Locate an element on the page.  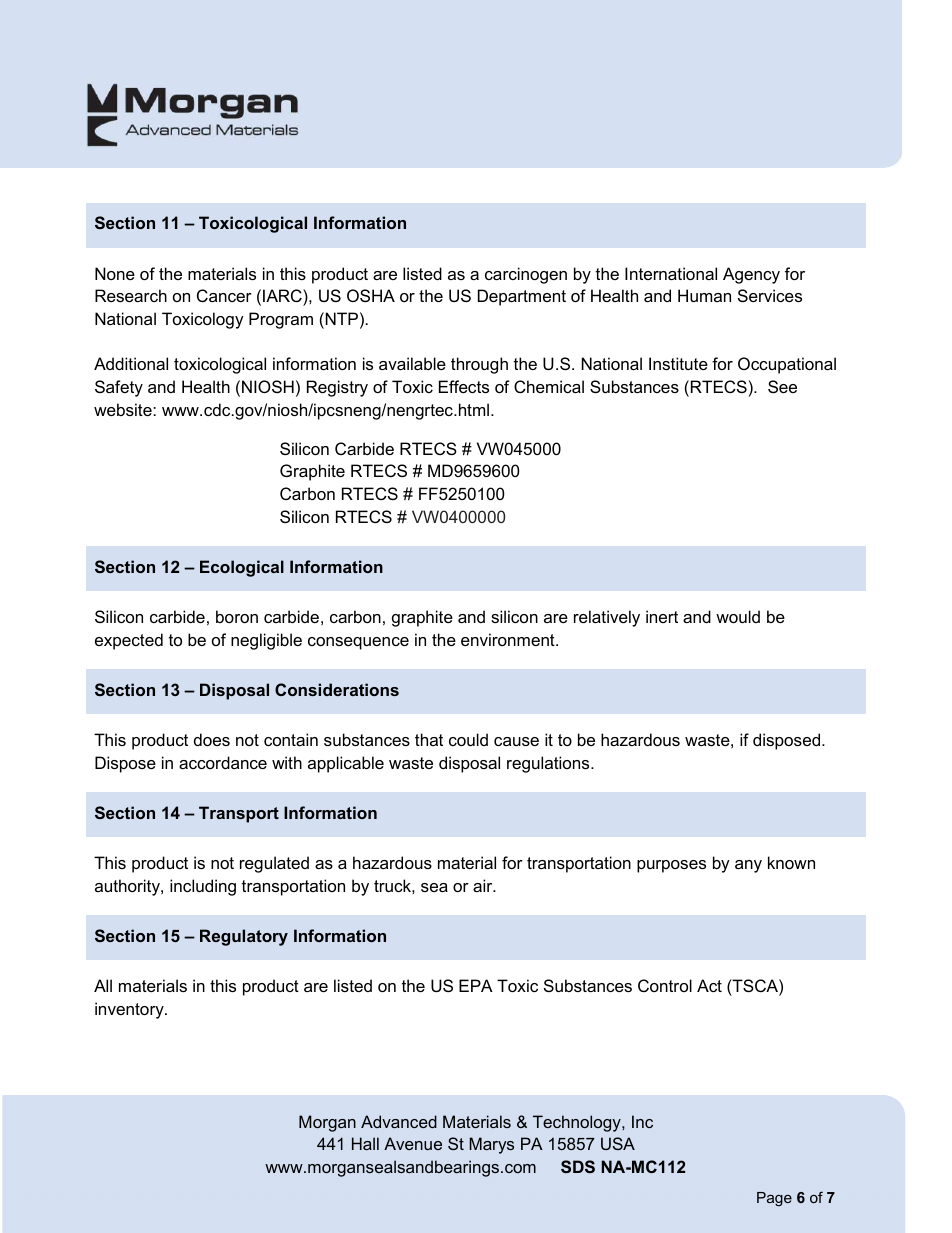
Hall is located at coordinates (365, 1143).
